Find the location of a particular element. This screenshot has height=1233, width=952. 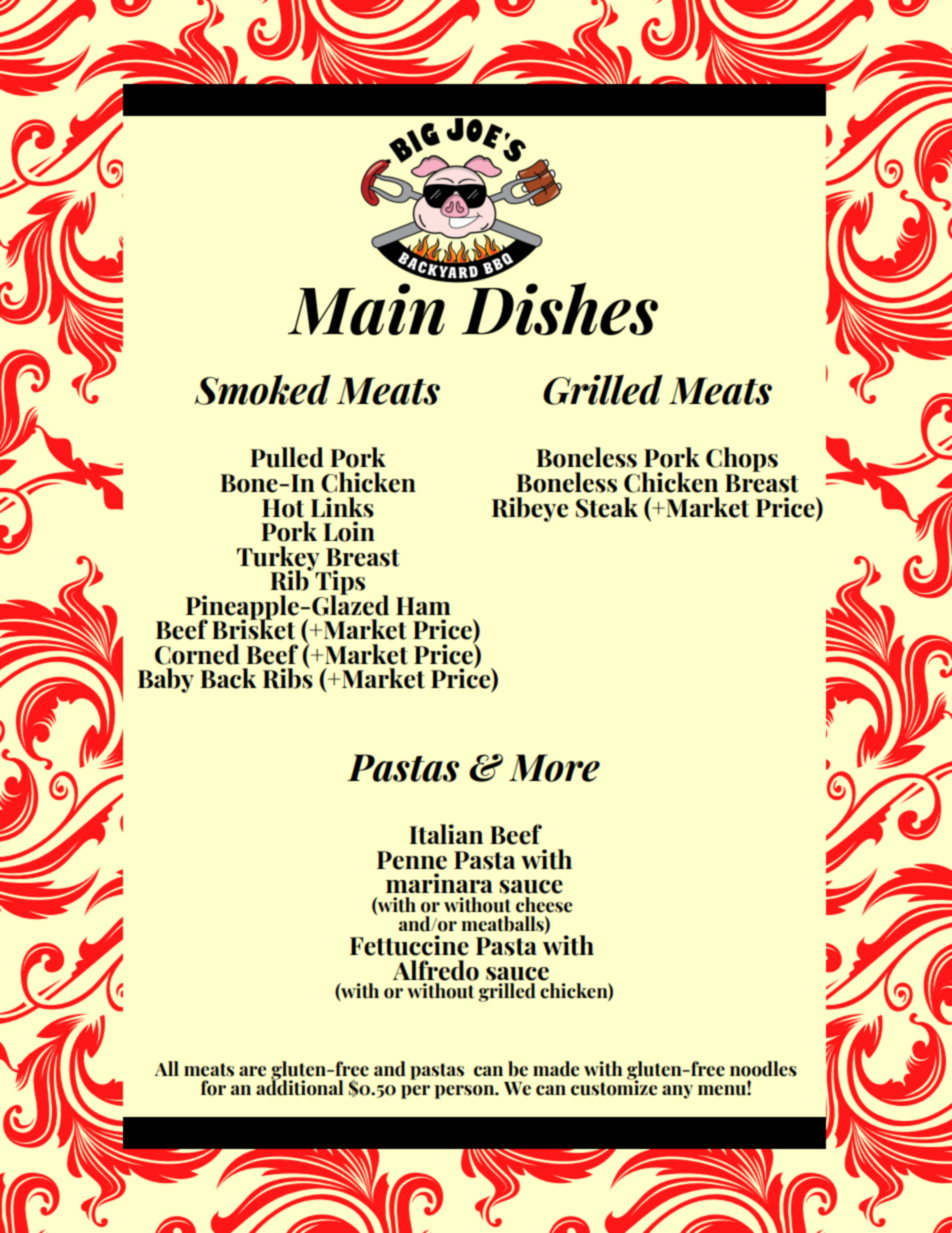

Dishes is located at coordinates (558, 307).
